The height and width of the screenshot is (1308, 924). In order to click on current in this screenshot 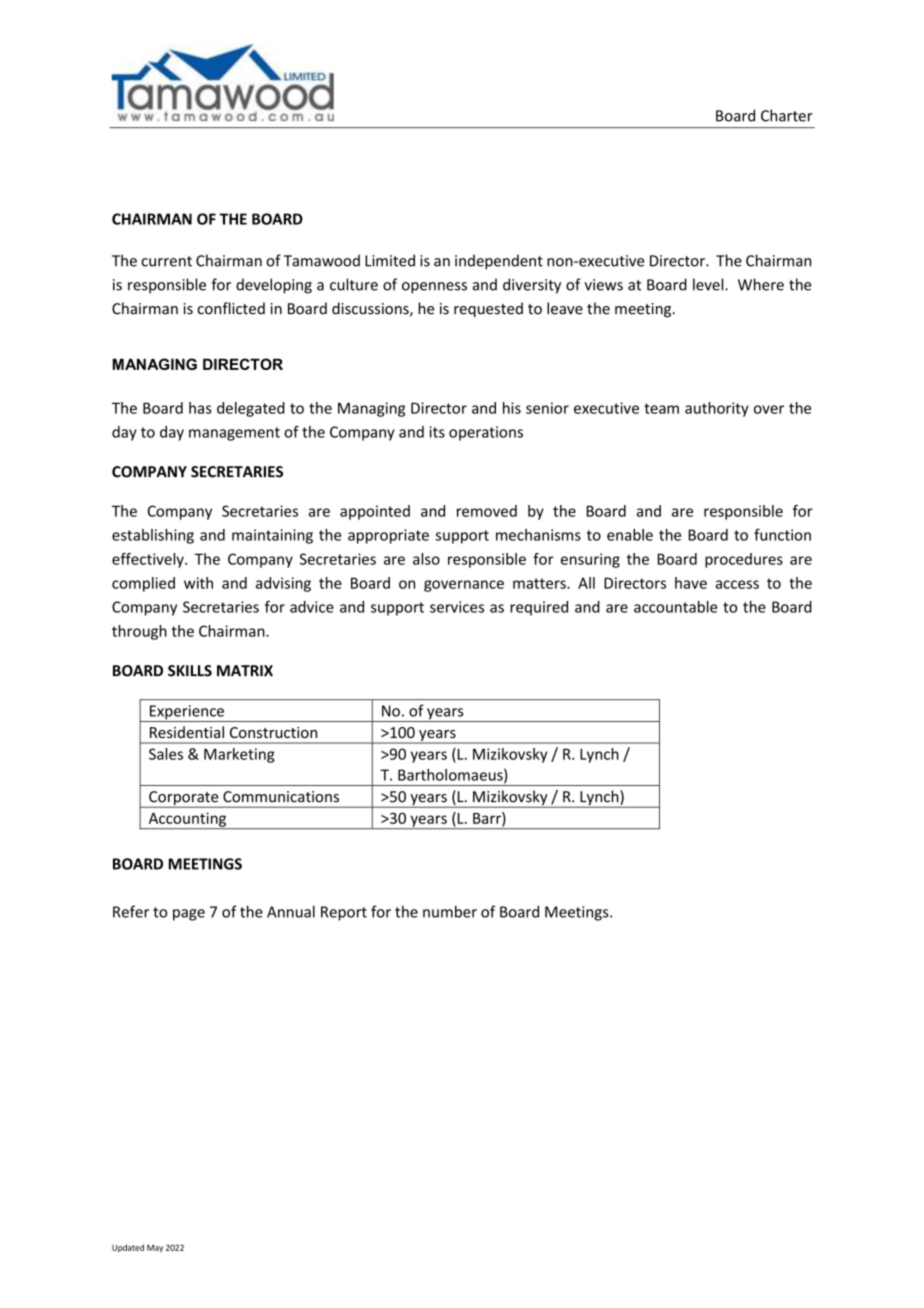, I will do `click(166, 261)`.
